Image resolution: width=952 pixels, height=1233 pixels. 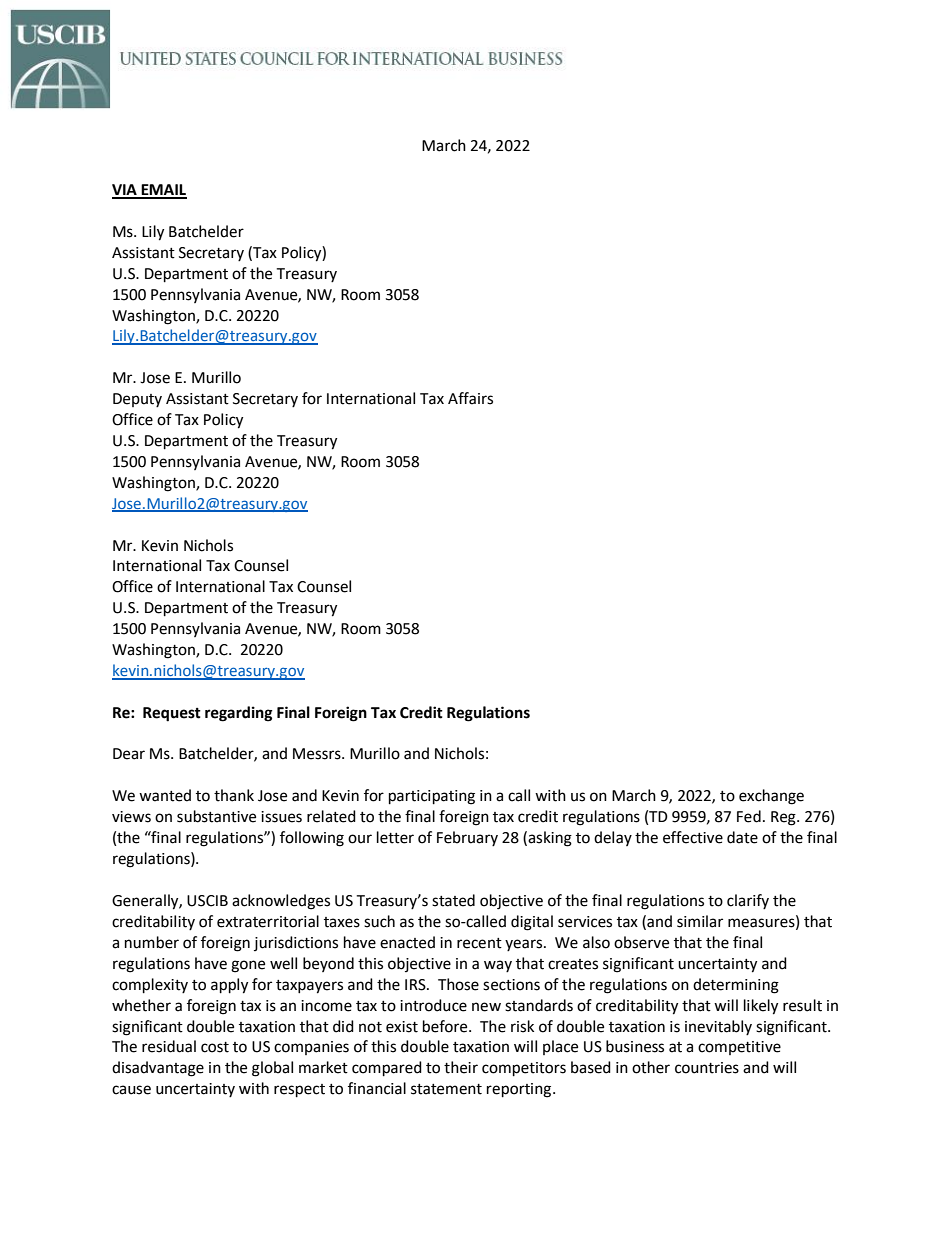 I want to click on Fed, so click(x=749, y=816).
